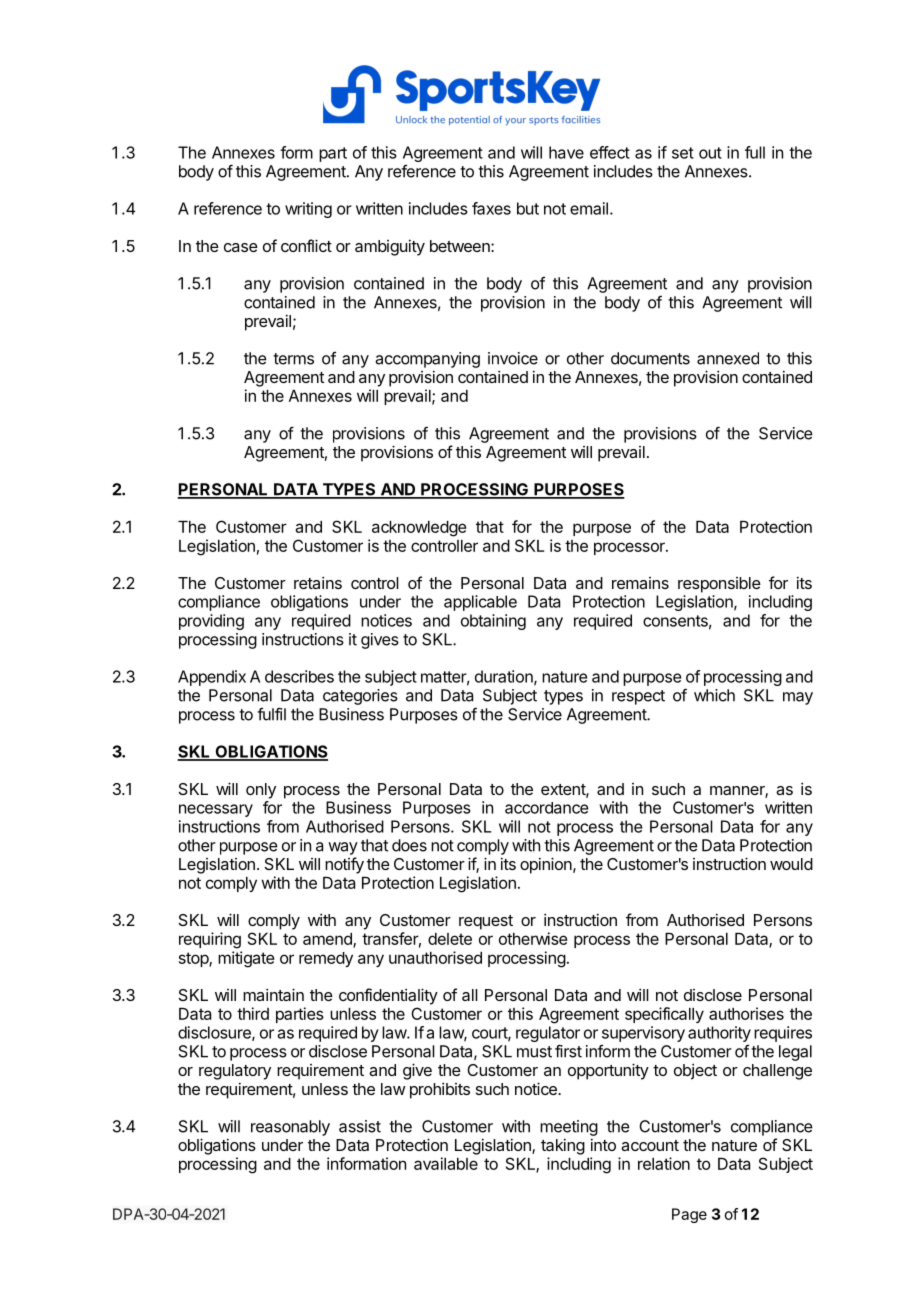 This page has width=924, height=1308. Describe the element at coordinates (491, 208) in the page. I see `faxes` at that location.
